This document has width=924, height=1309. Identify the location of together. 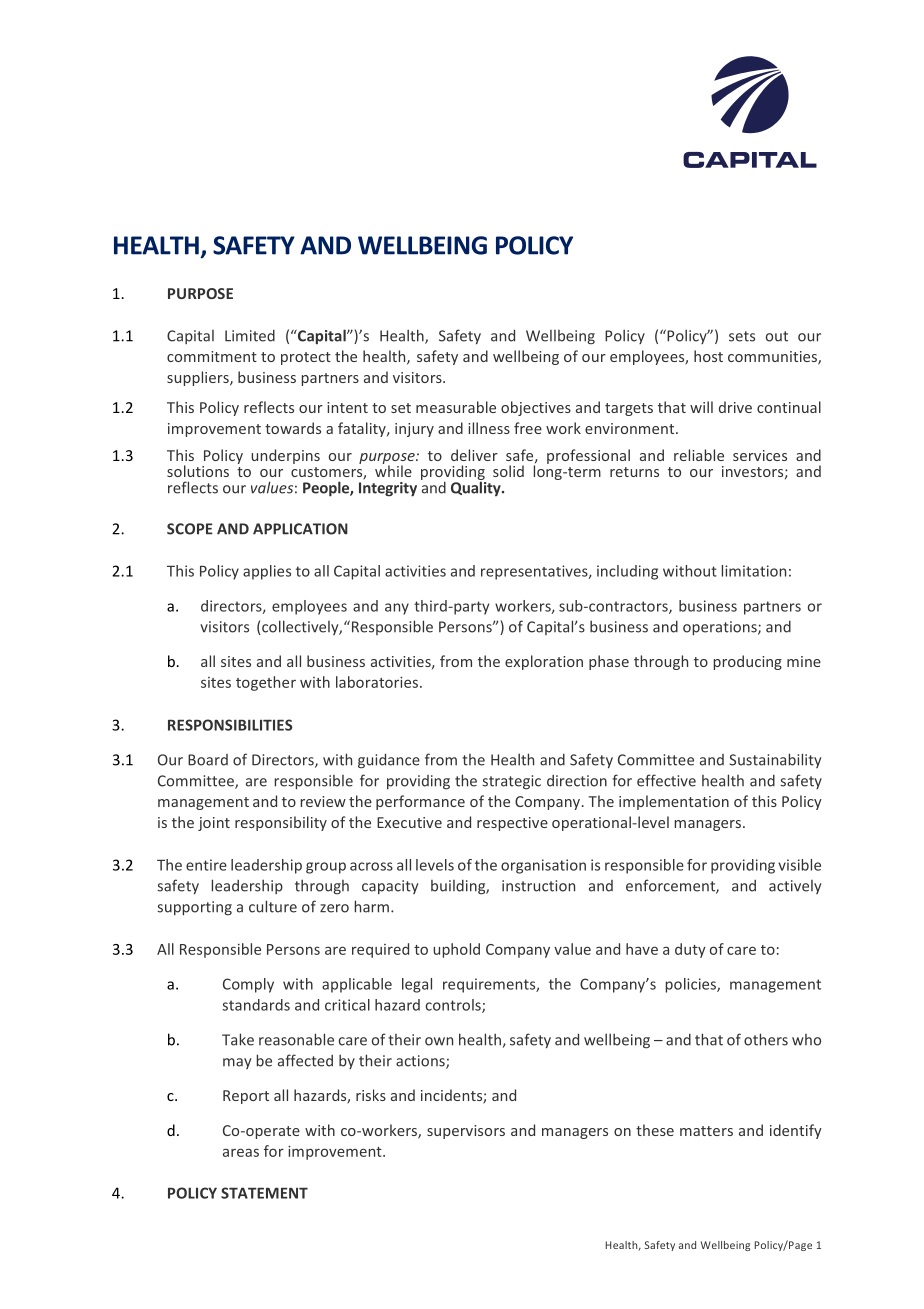
(266, 683).
